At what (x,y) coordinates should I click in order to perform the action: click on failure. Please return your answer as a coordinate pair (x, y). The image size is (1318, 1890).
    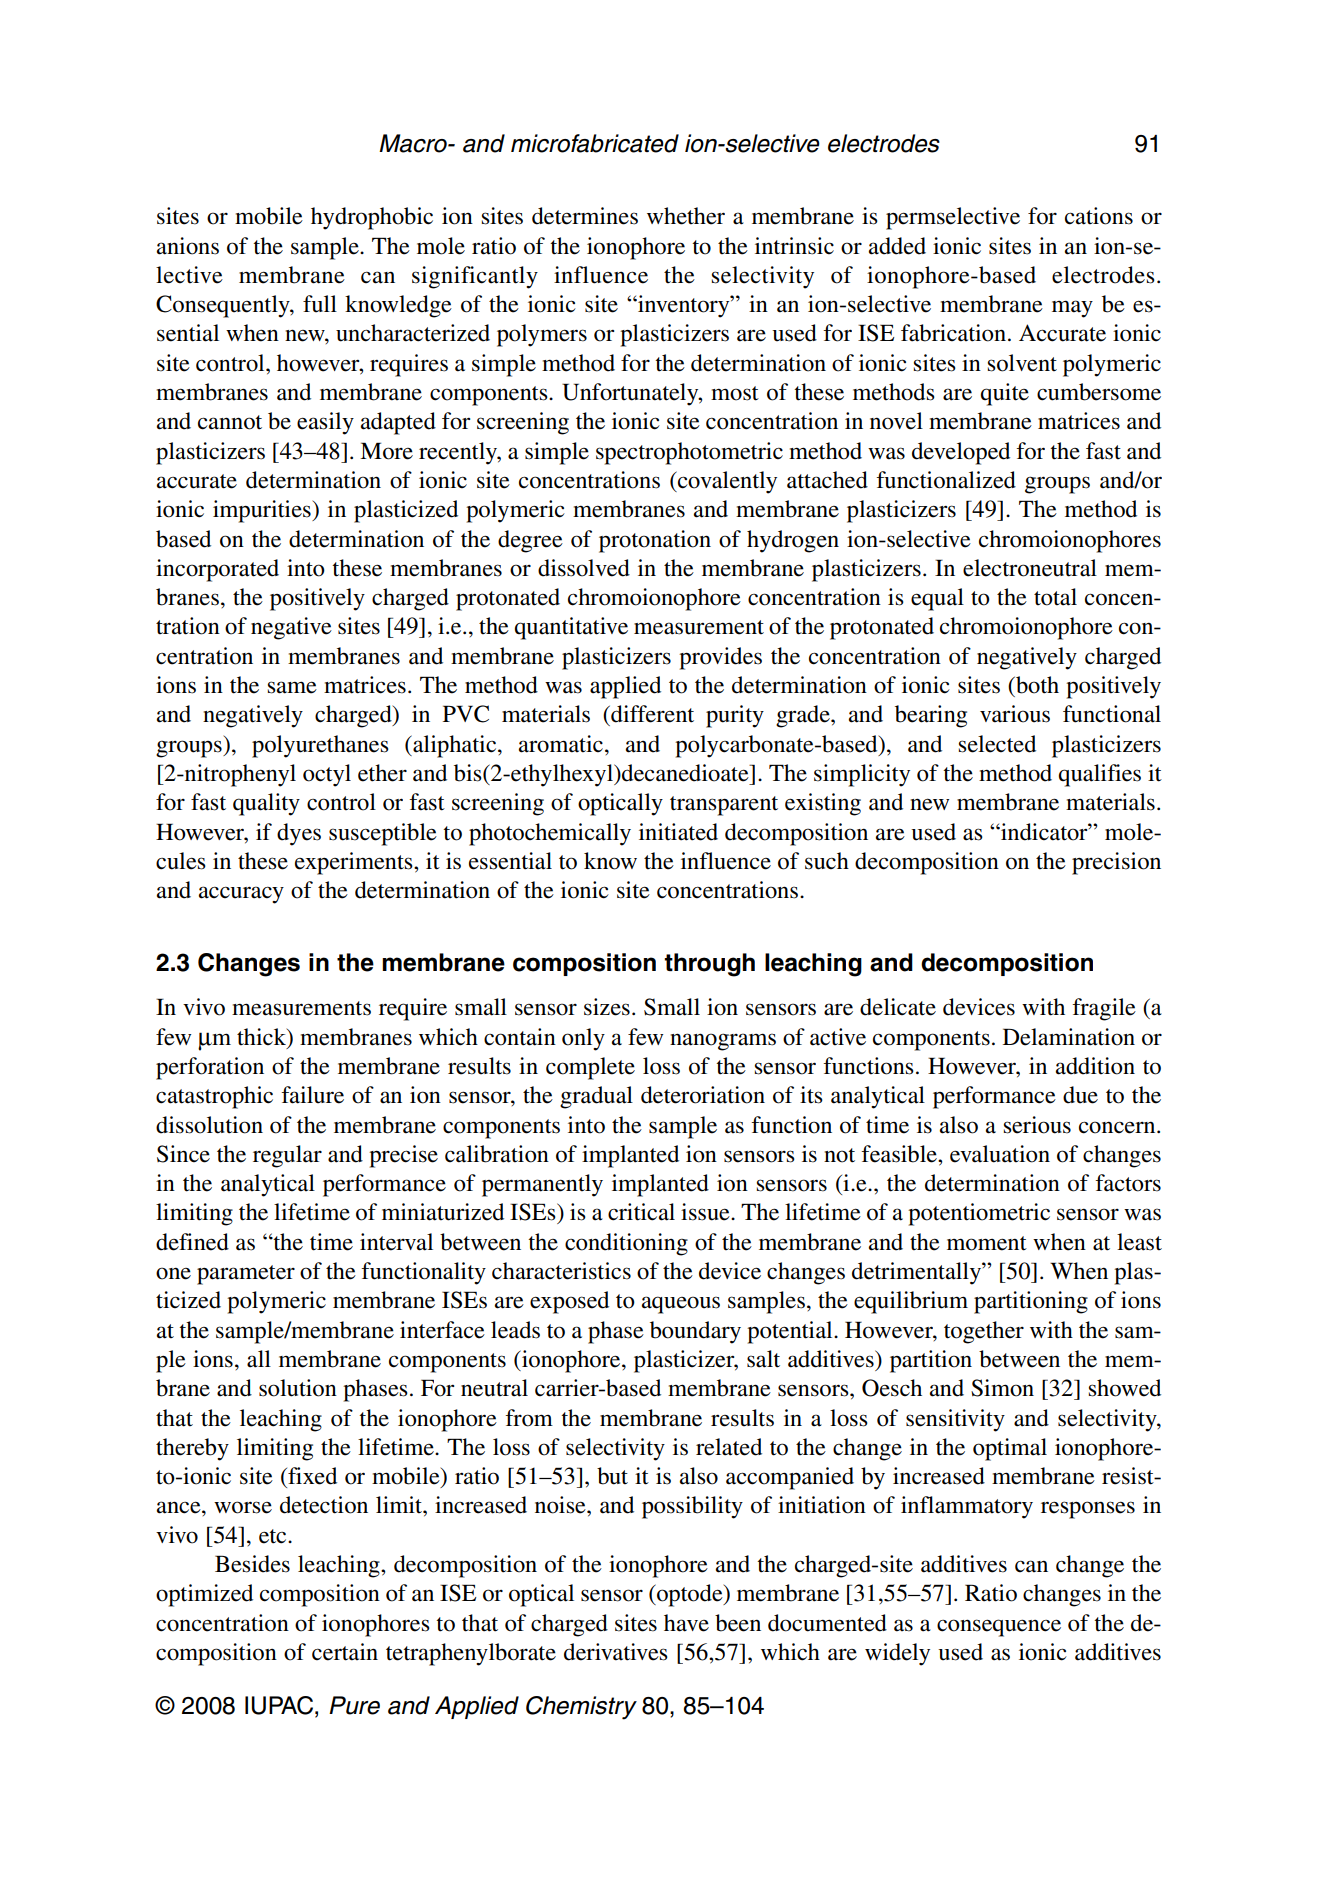
    Looking at the image, I should click on (312, 1095).
